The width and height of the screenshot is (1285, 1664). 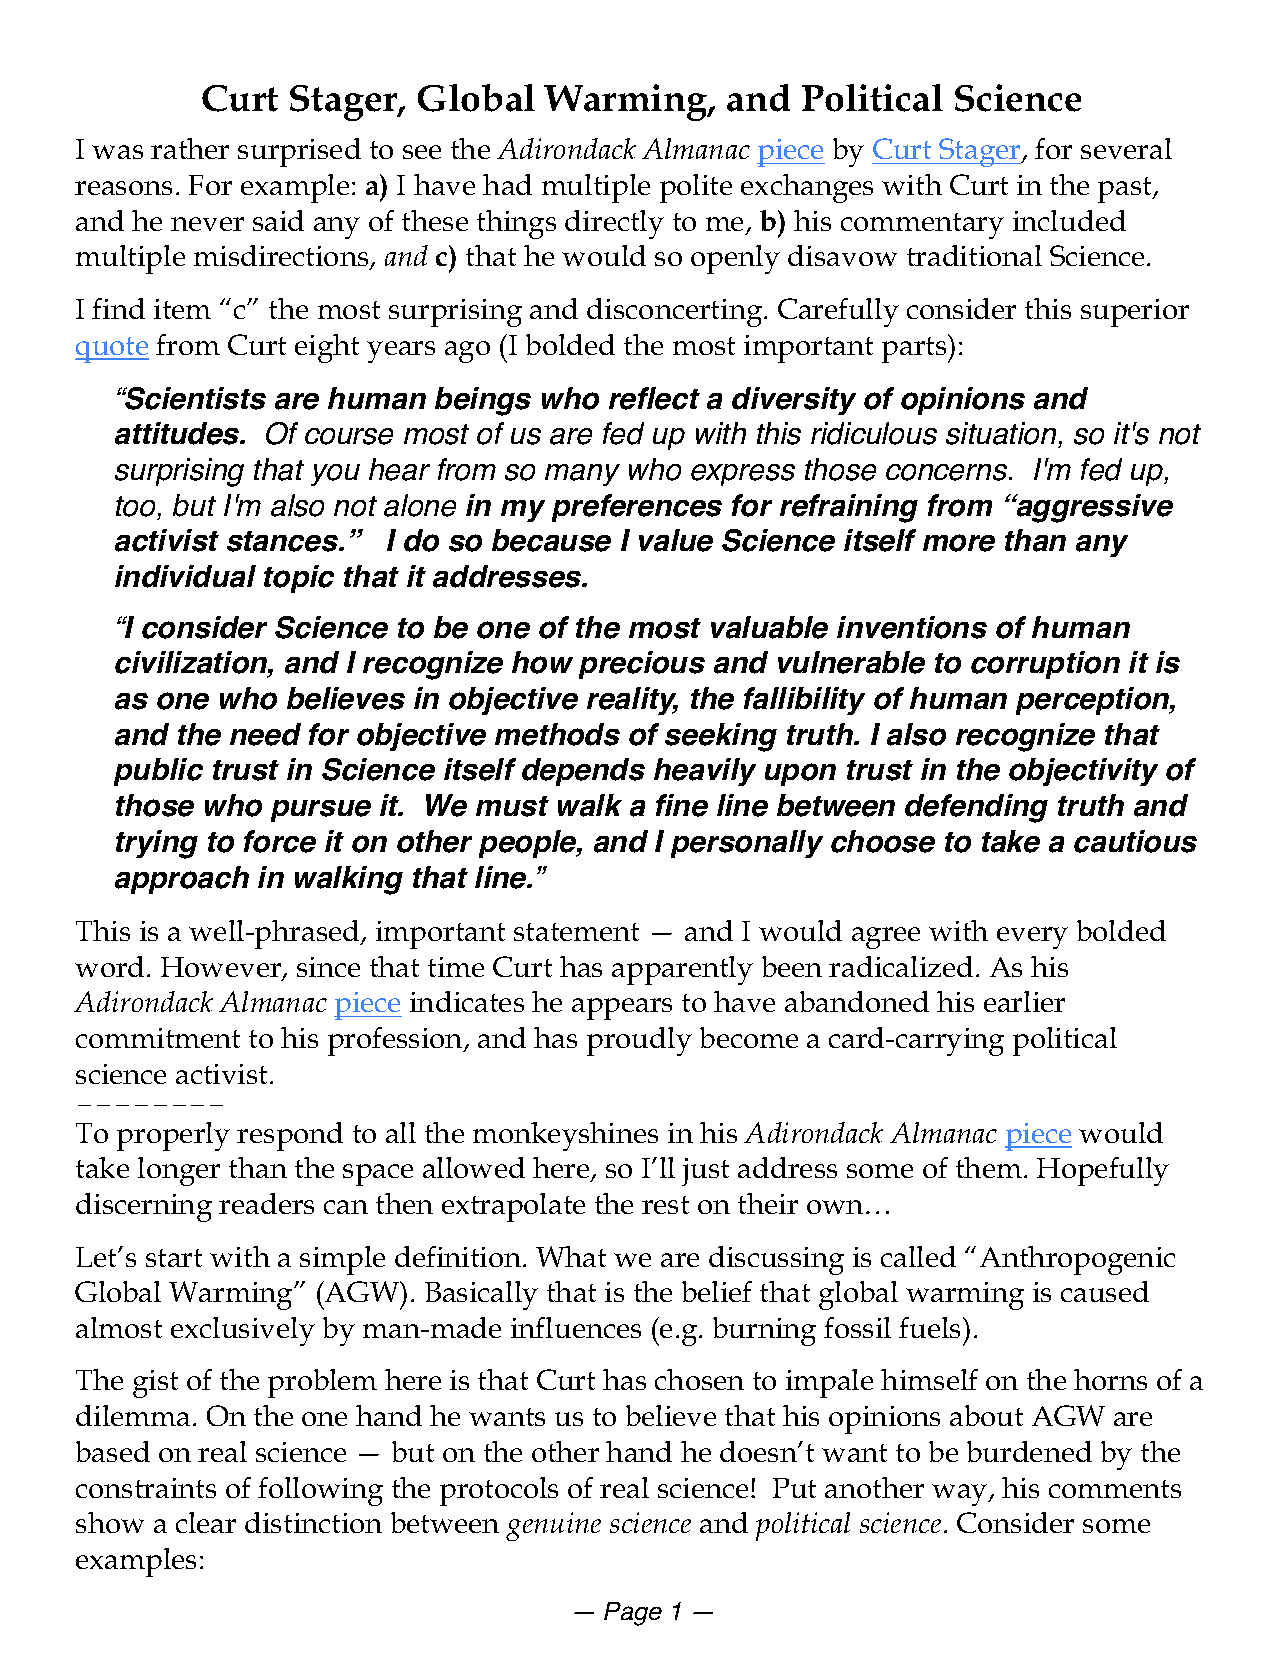 I want to click on precious, so click(x=642, y=665).
